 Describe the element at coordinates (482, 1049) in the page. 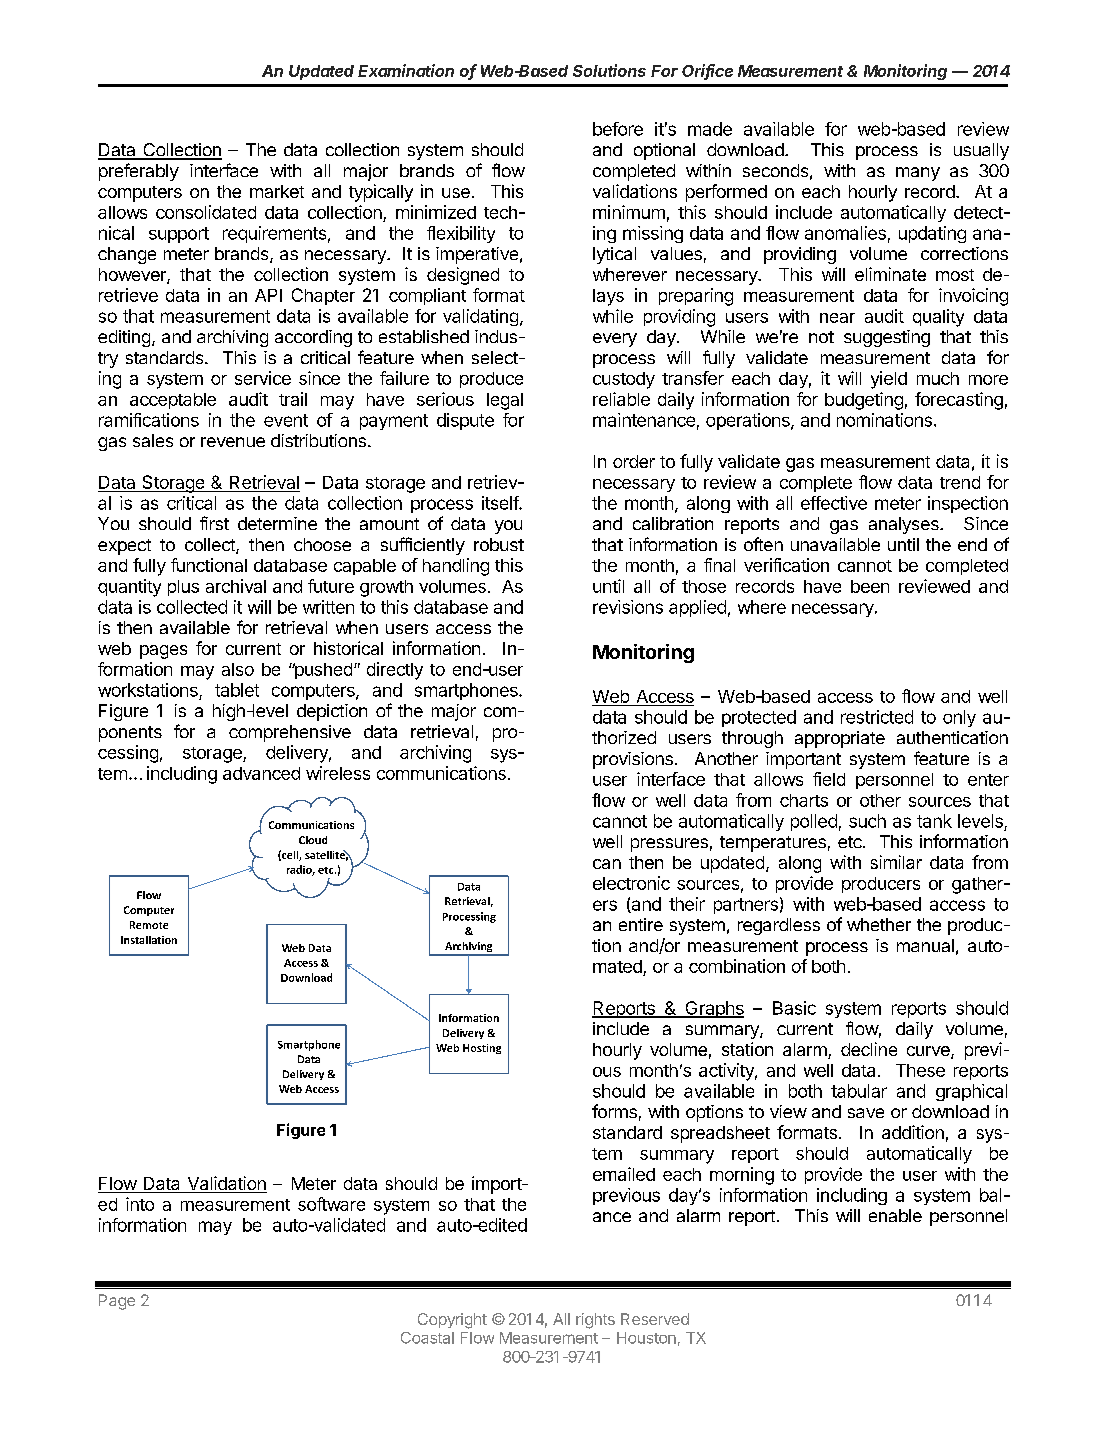

I see `Hosting` at that location.
